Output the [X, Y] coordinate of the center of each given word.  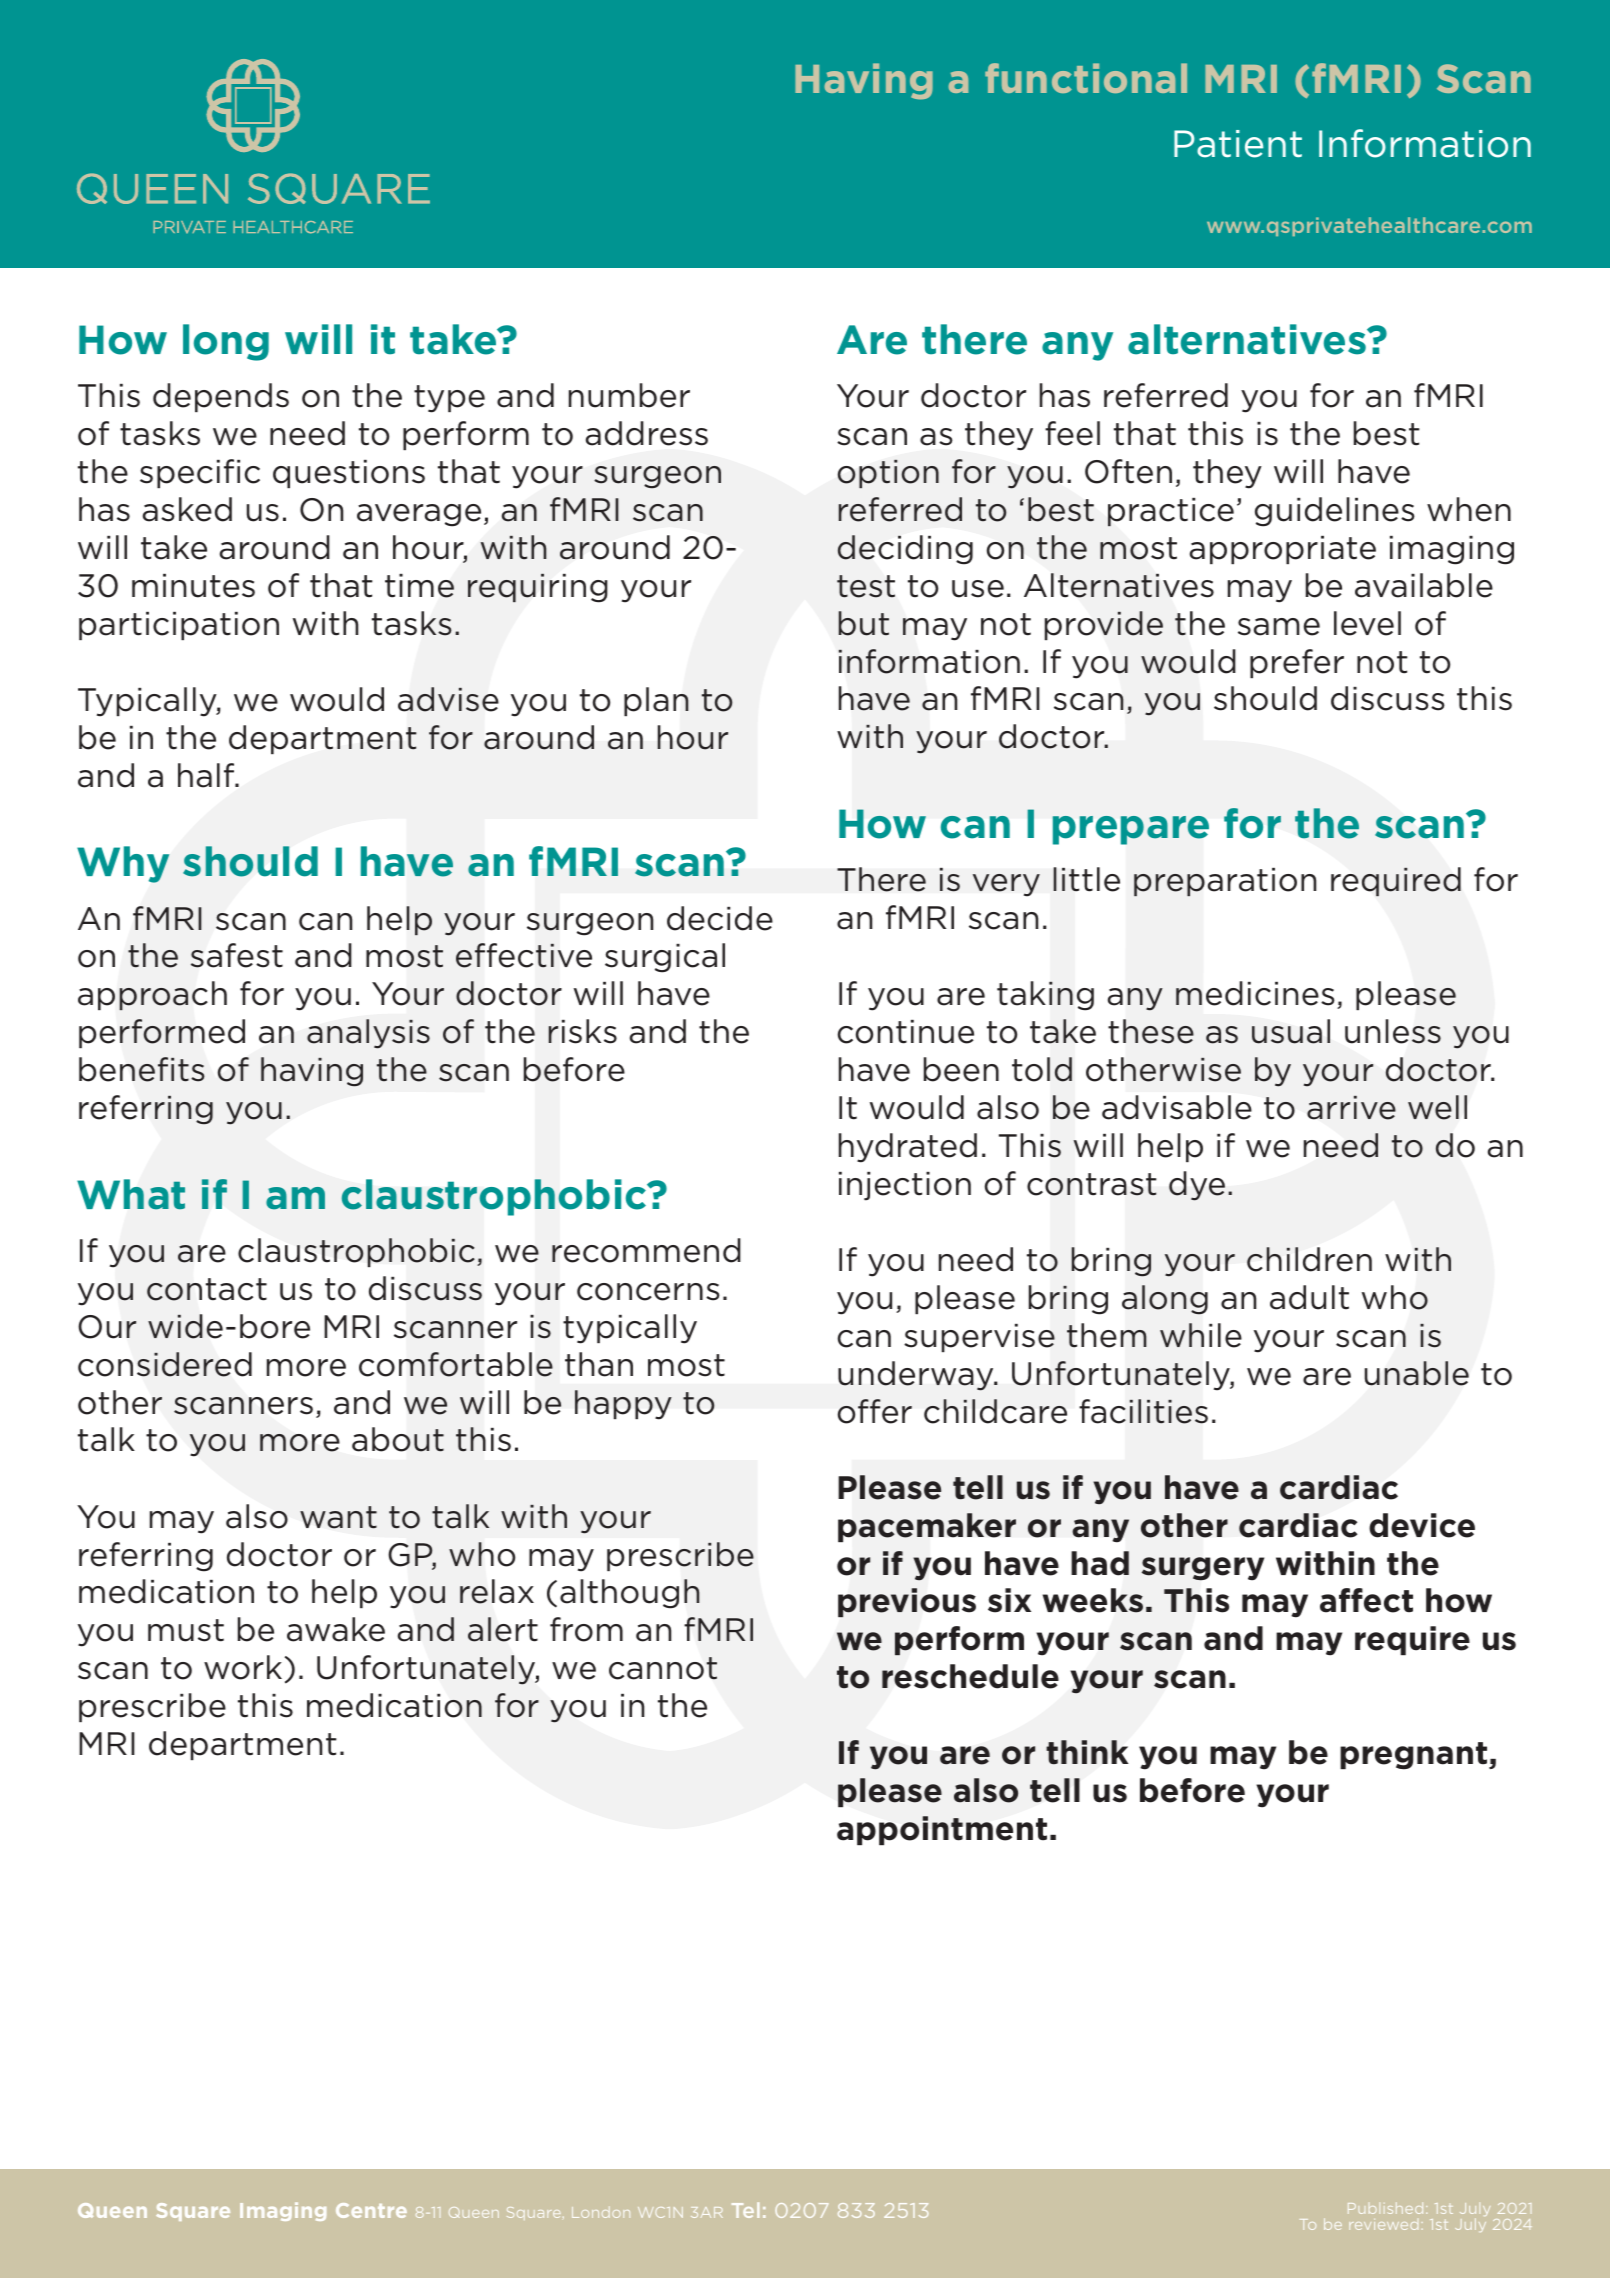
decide [720, 918]
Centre [371, 2210]
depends [221, 397]
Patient [1238, 144]
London [601, 2212]
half [207, 775]
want [338, 1517]
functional [1086, 78]
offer [875, 1411]
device [1422, 1525]
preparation [1225, 882]
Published [1385, 2208]
